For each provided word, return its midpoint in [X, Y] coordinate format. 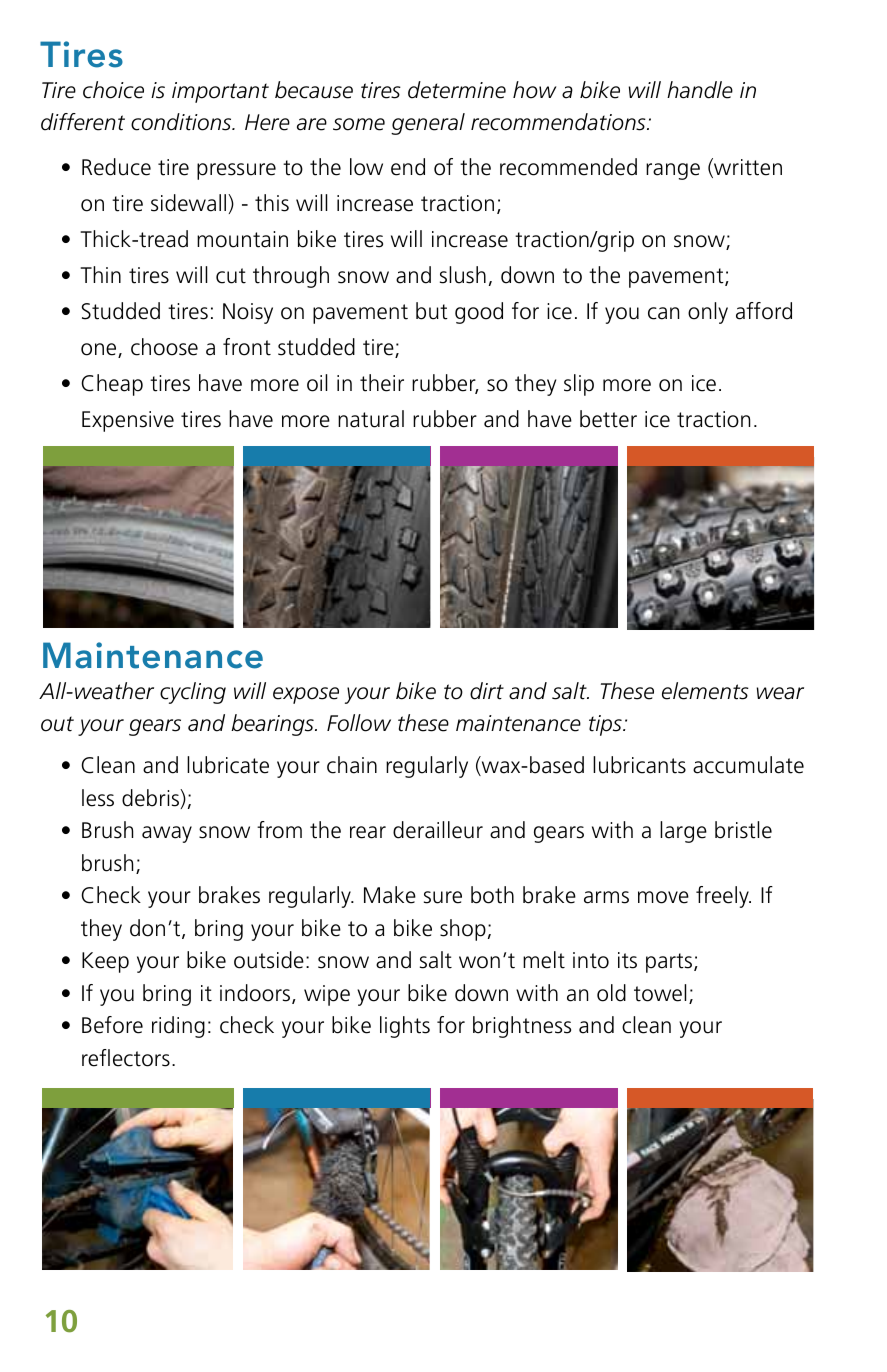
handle [700, 90]
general [428, 124]
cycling [193, 693]
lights [405, 1027]
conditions [182, 122]
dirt [487, 691]
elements [705, 691]
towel [660, 993]
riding [178, 1027]
